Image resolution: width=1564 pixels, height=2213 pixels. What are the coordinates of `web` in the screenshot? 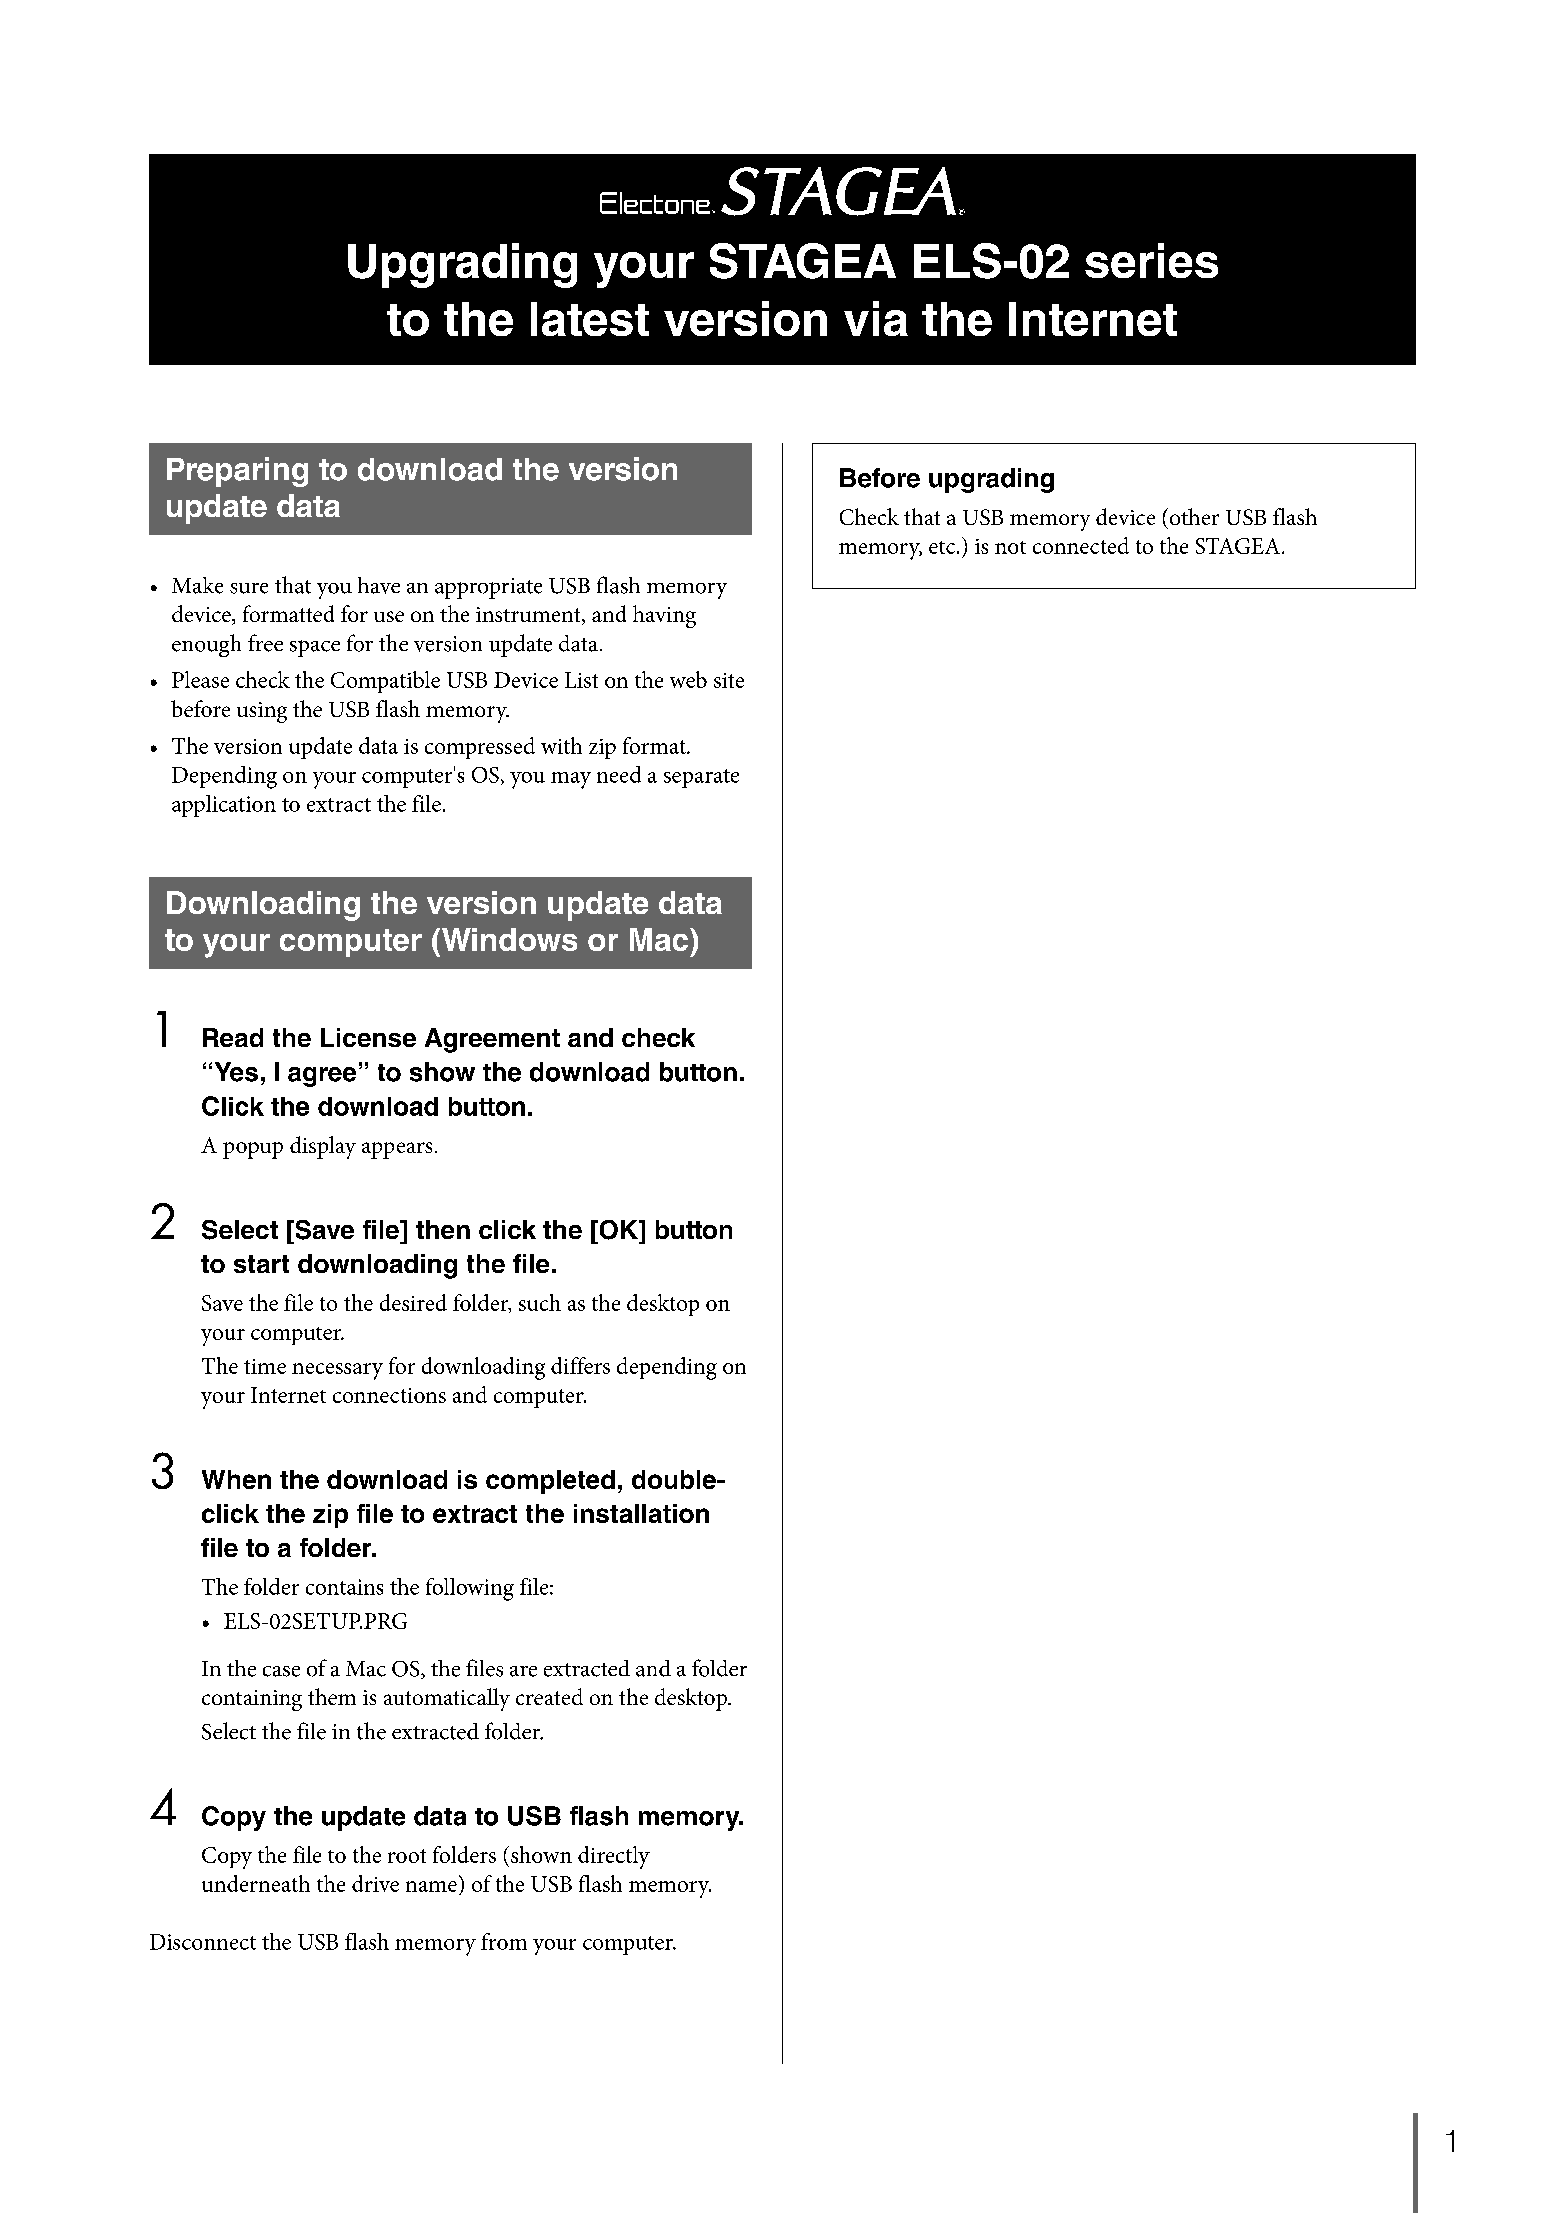 It's located at (688, 679).
